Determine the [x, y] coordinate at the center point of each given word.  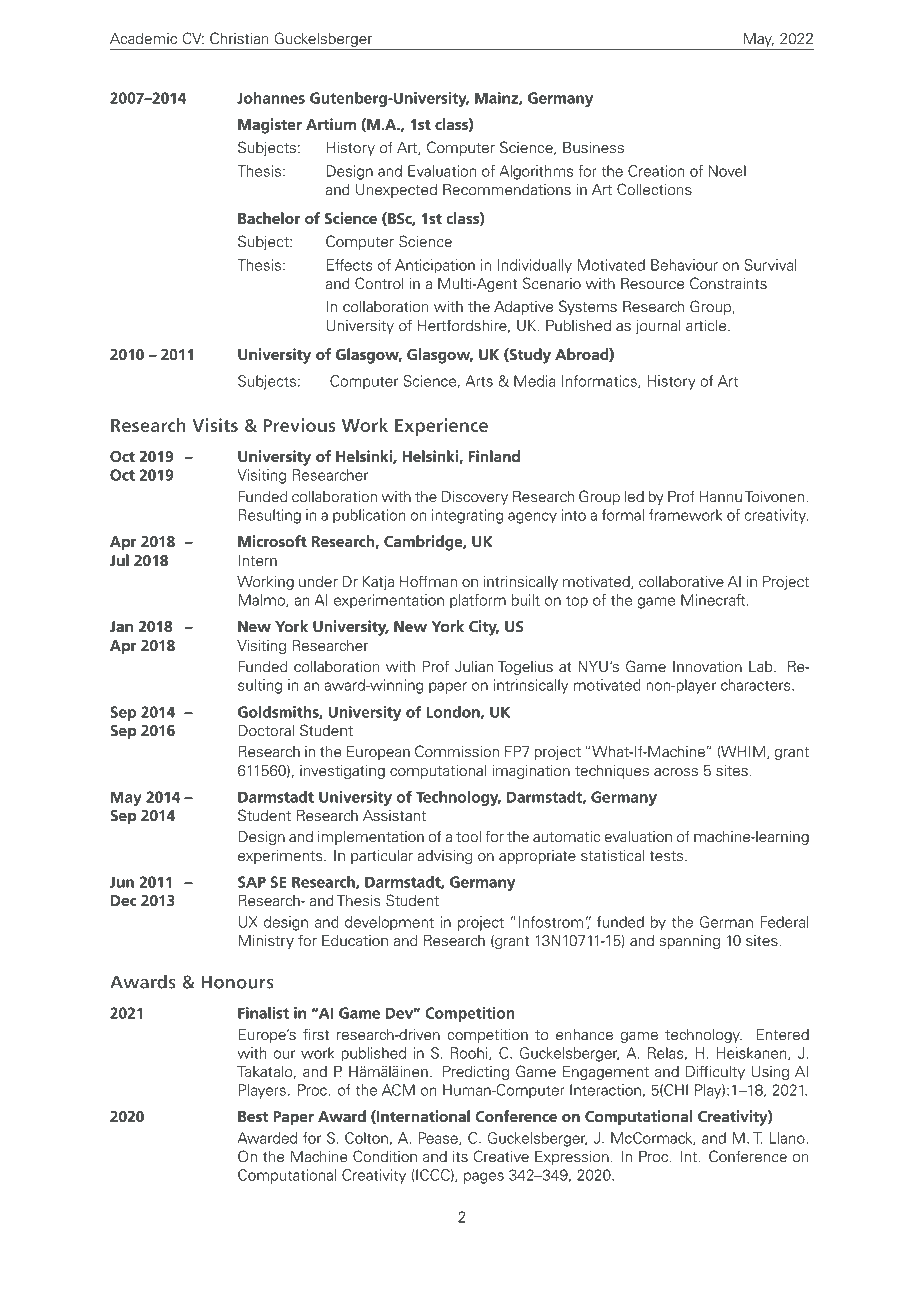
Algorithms [536, 172]
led [634, 497]
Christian [239, 38]
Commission [457, 751]
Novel [727, 171]
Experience [441, 427]
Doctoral [266, 731]
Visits [215, 425]
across [676, 772]
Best [253, 1116]
